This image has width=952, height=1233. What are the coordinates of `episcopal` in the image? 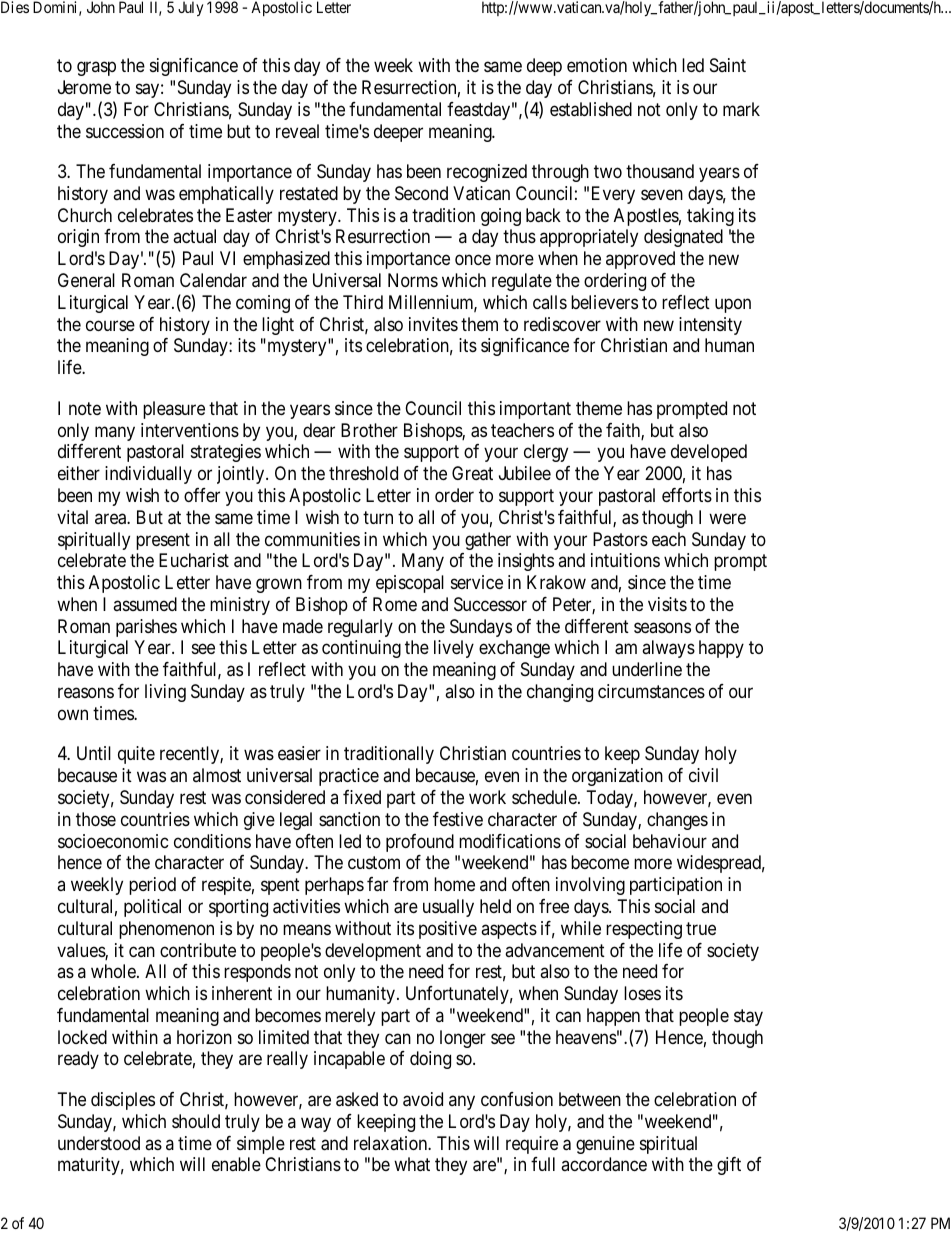 It's located at (410, 584).
